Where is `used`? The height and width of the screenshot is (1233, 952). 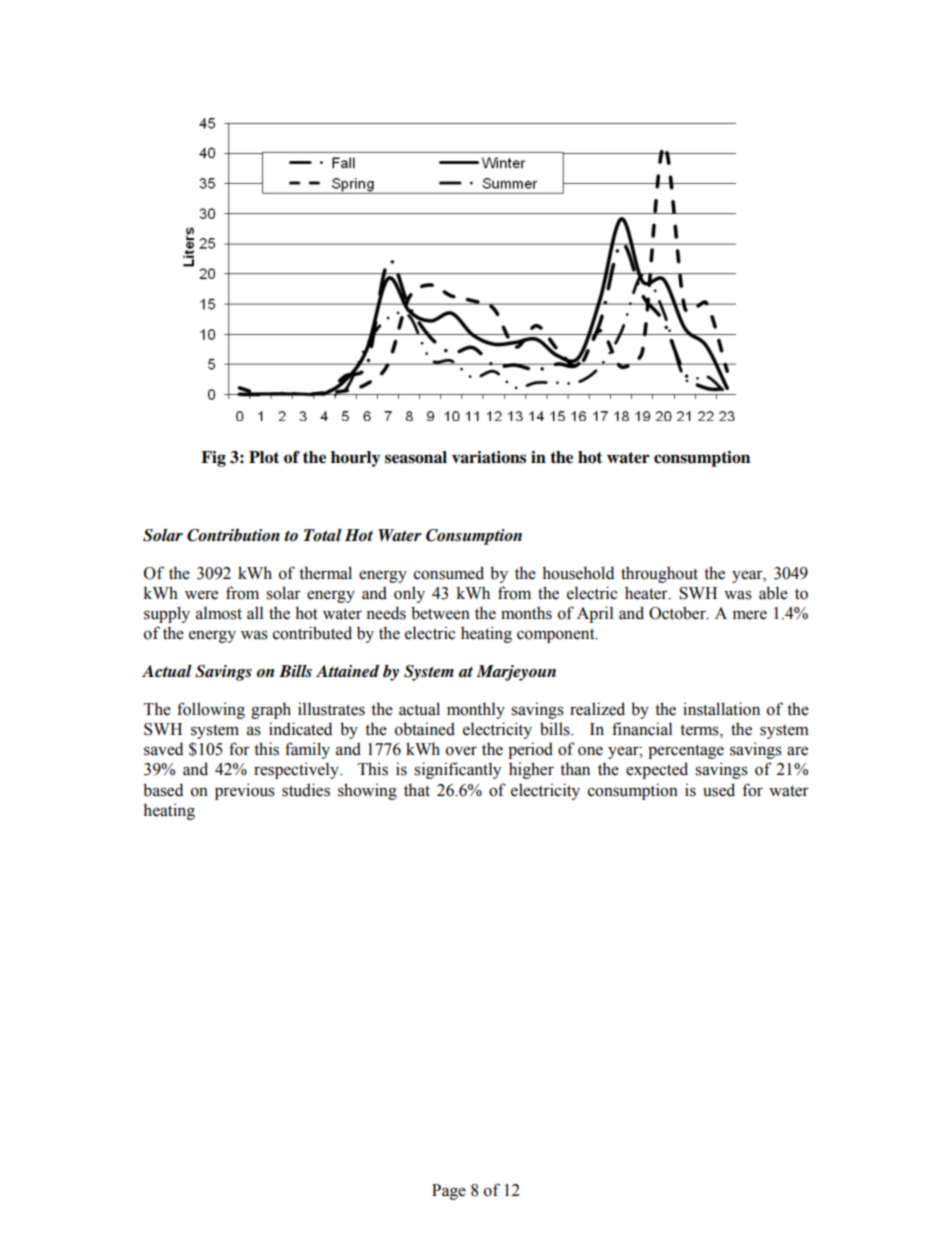 used is located at coordinates (719, 790).
